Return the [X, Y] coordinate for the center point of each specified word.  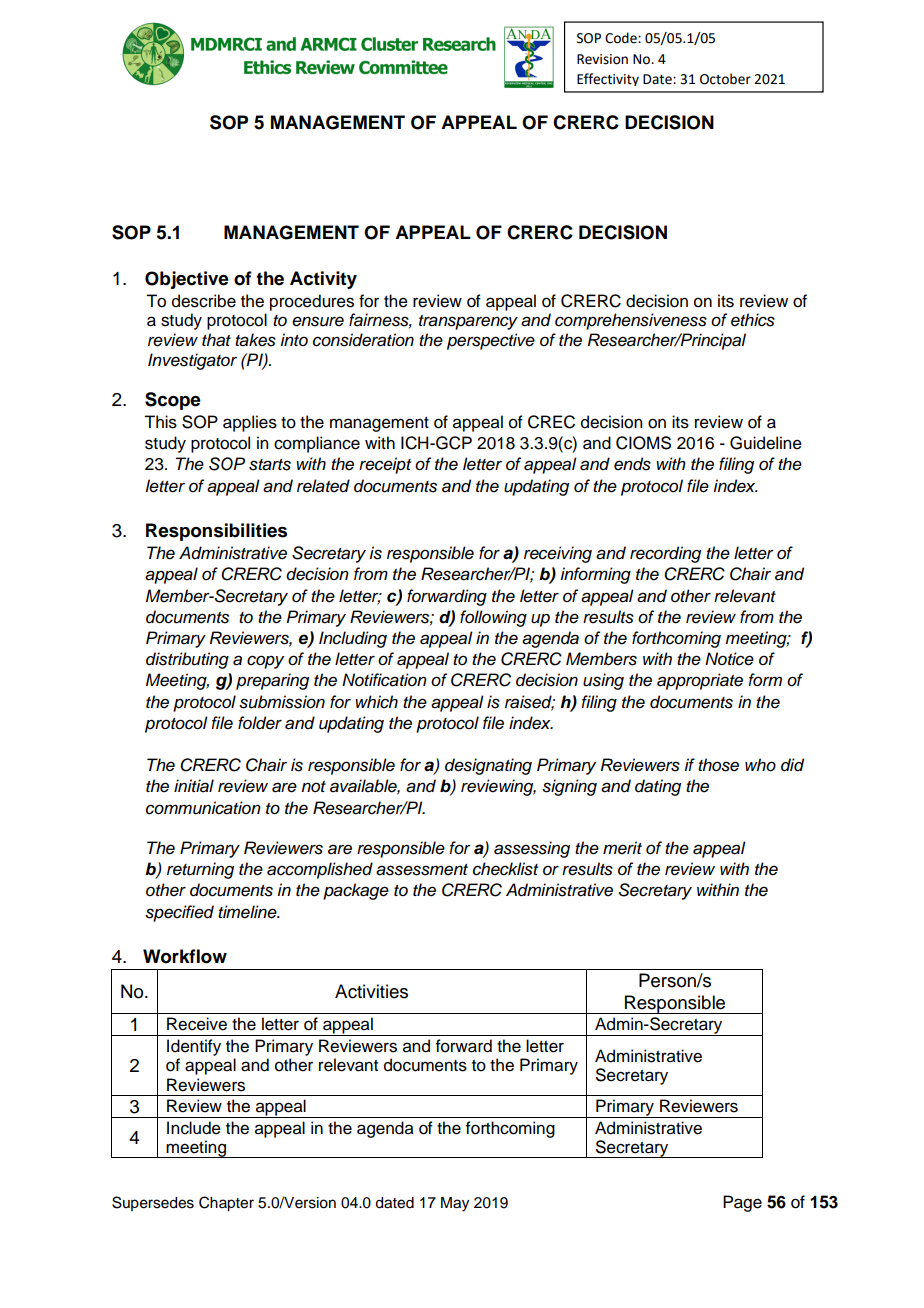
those [718, 765]
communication [203, 808]
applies [250, 423]
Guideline [766, 443]
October [725, 79]
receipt [385, 465]
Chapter [226, 1204]
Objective [187, 280]
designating [488, 766]
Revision [602, 59]
